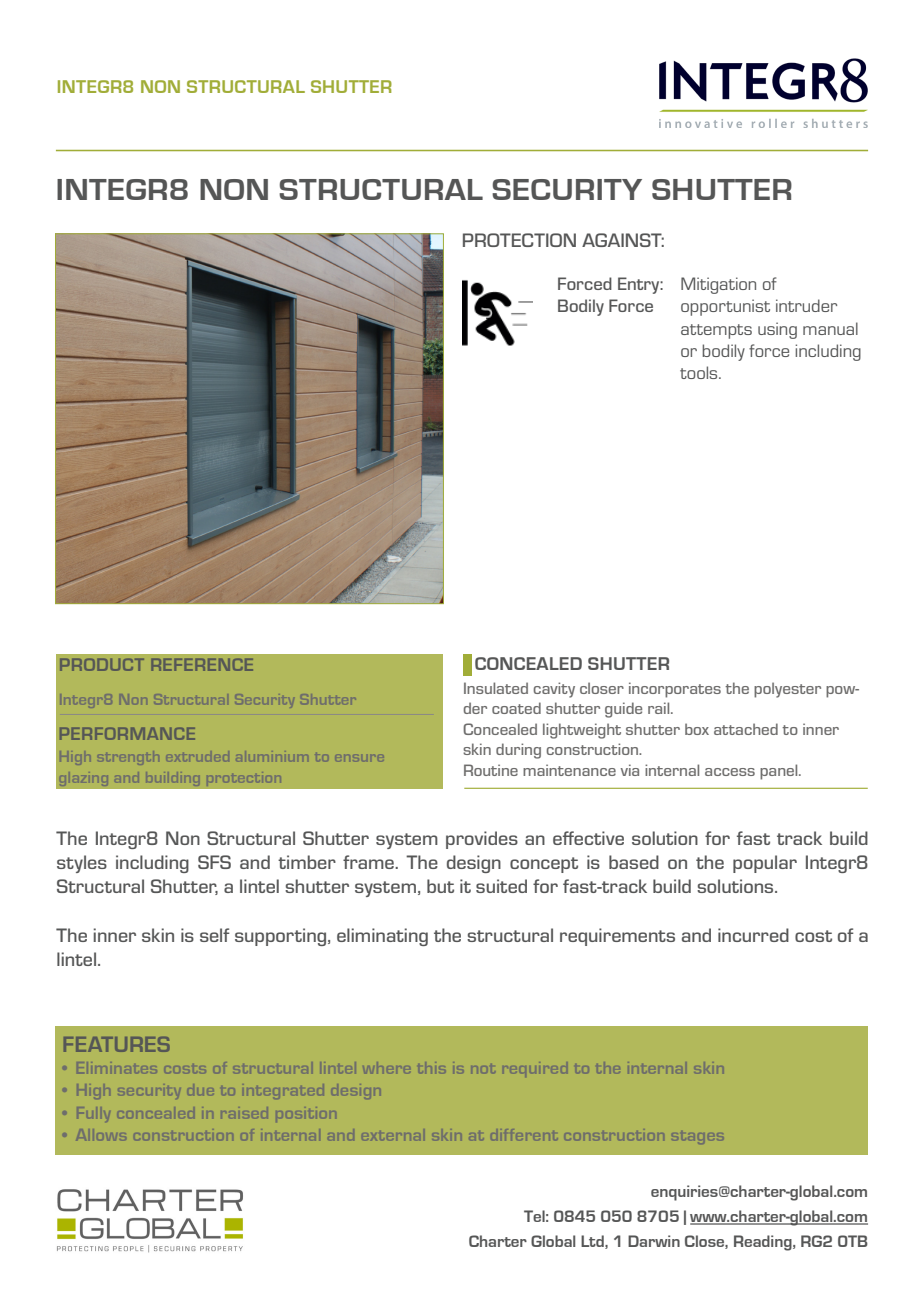 The height and width of the document is (1308, 924). I want to click on access, so click(730, 772).
